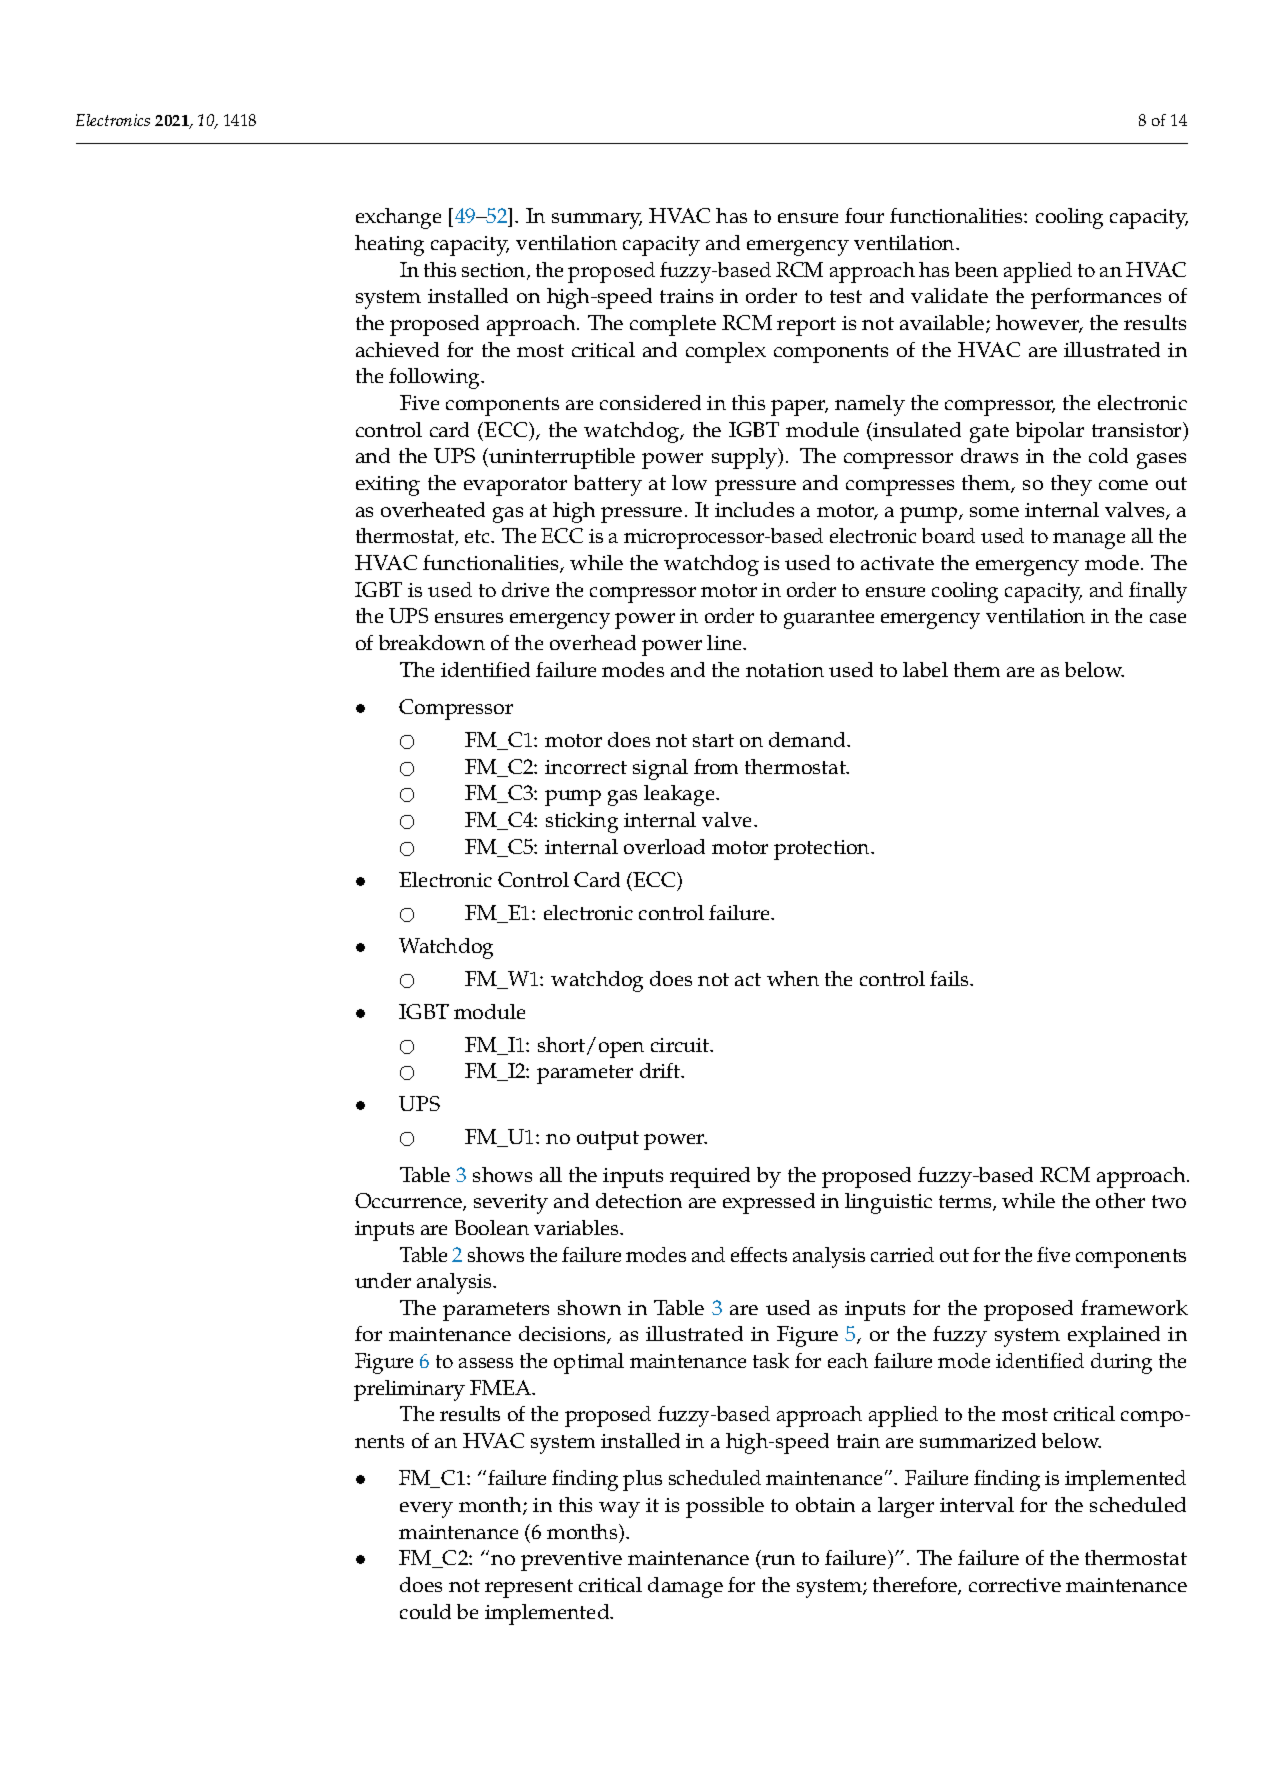  Describe the element at coordinates (1096, 298) in the screenshot. I see `performances` at that location.
